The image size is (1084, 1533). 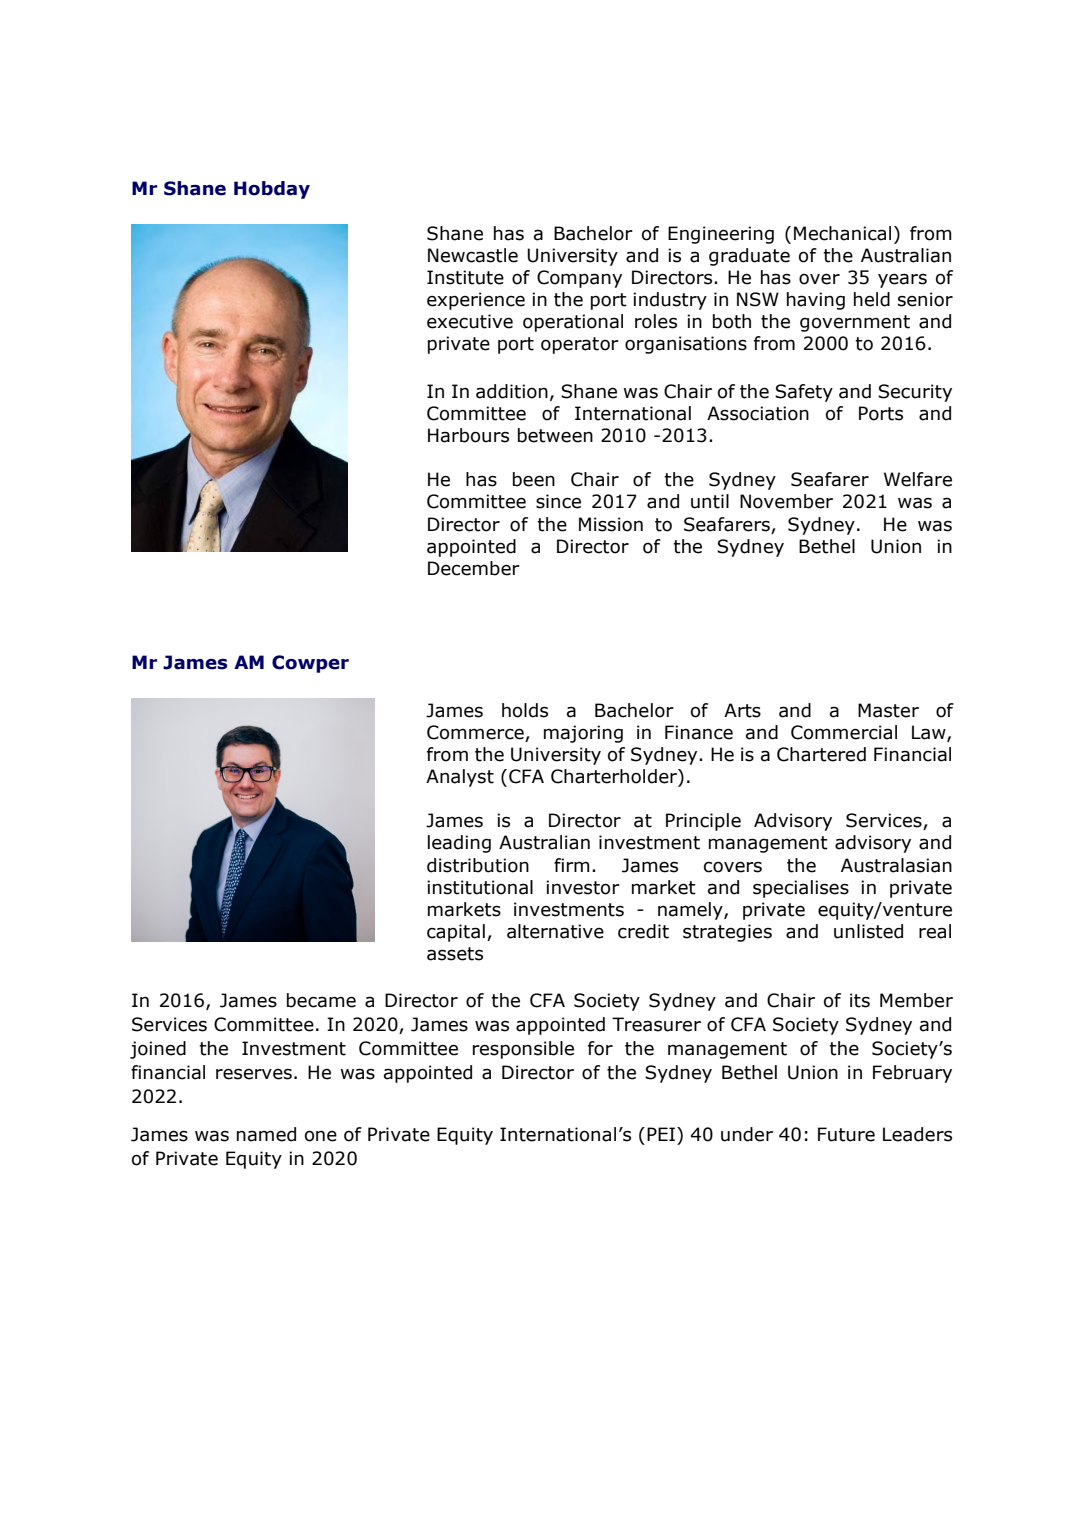 What do you see at coordinates (846, 1134) in the screenshot?
I see `Future` at bounding box center [846, 1134].
